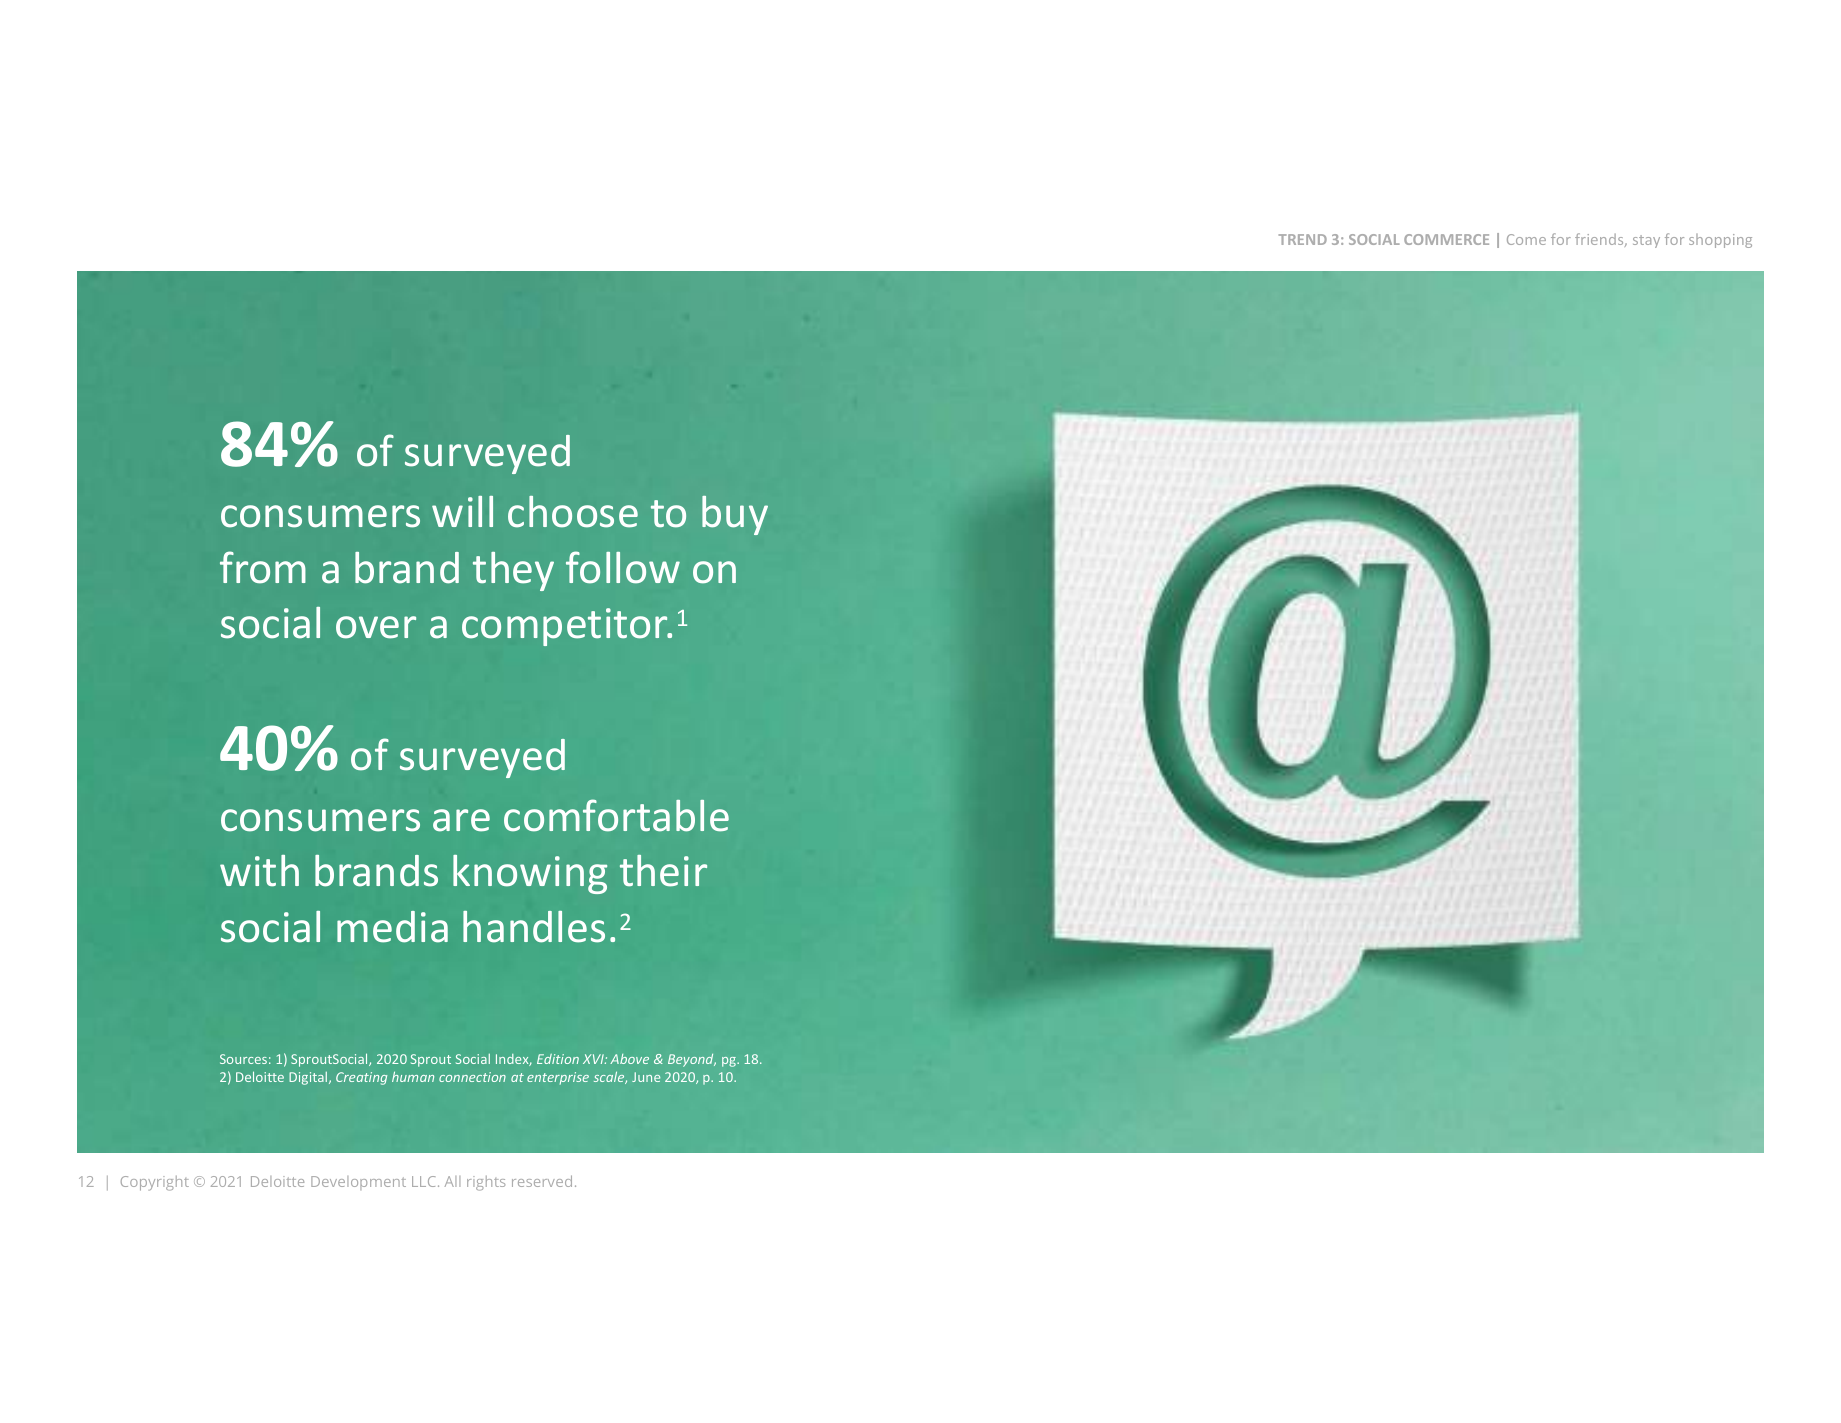 This screenshot has width=1841, height=1423. I want to click on follow, so click(623, 567).
